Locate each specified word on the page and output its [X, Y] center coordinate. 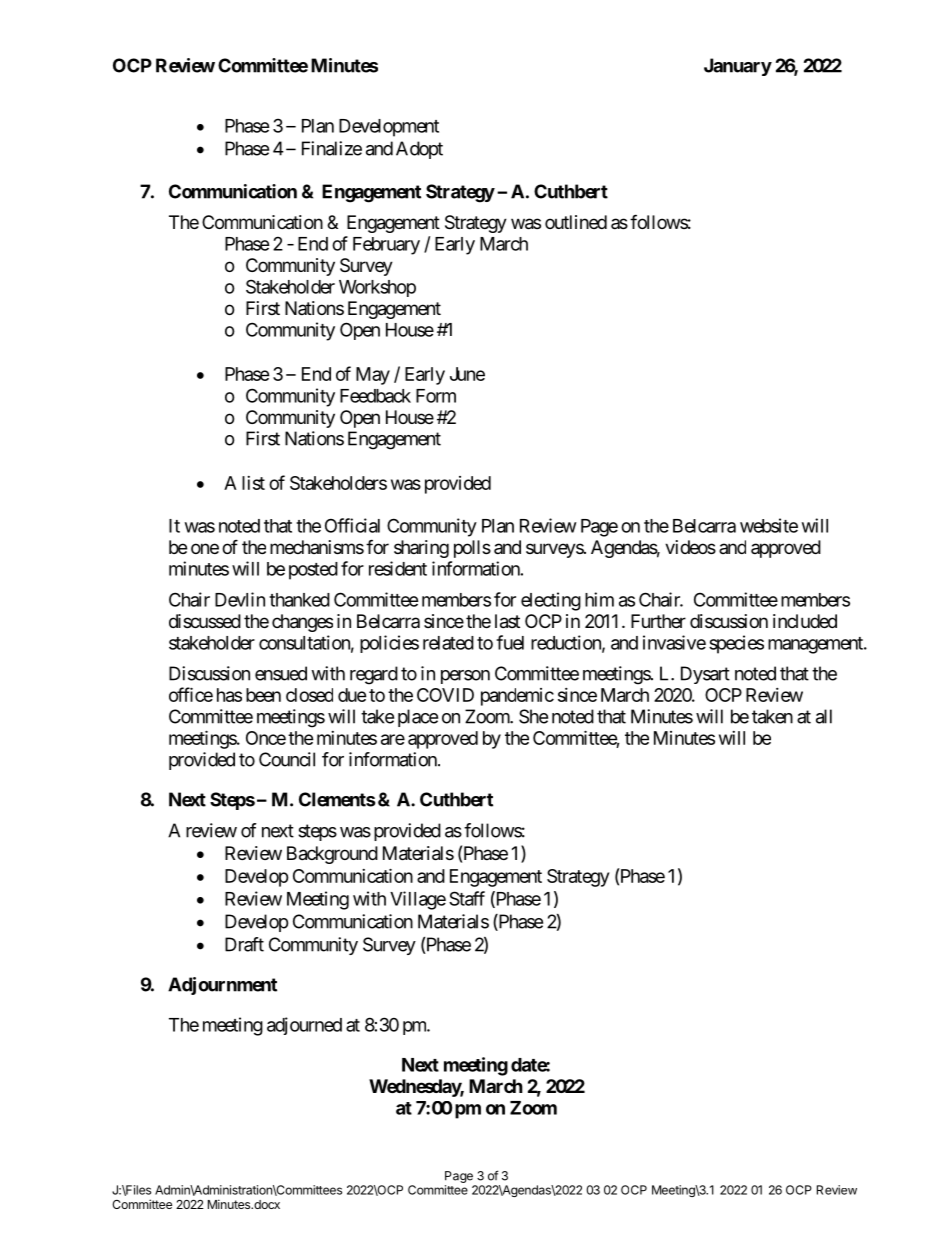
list [253, 483]
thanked [299, 600]
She [533, 716]
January [738, 67]
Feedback [375, 396]
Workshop [377, 288]
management [816, 645]
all [824, 716]
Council [287, 759]
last [507, 621]
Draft [244, 944]
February [386, 246]
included [805, 621]
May [373, 376]
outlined [576, 222]
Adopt [419, 150]
